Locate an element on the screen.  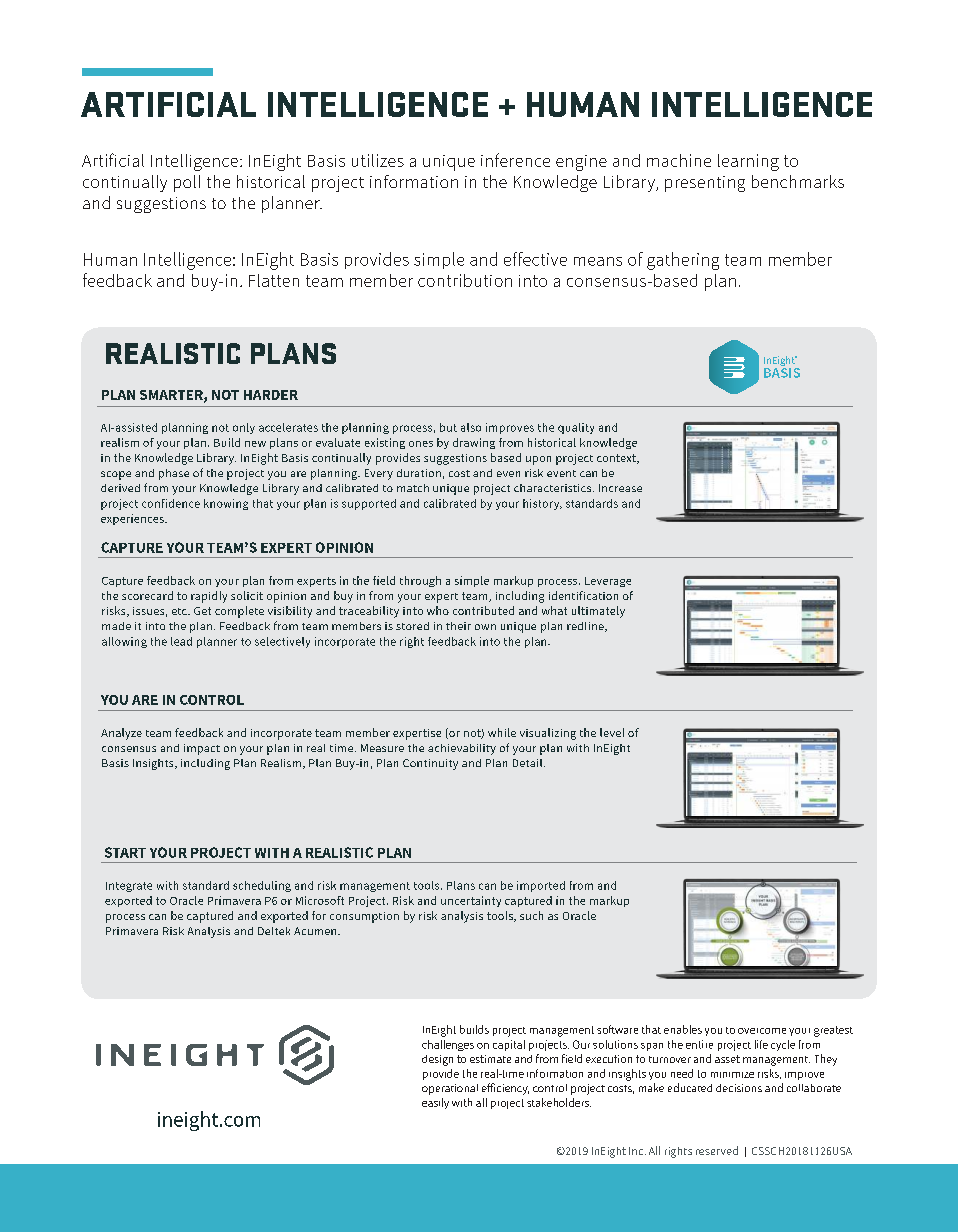
easily is located at coordinates (435, 1103).
